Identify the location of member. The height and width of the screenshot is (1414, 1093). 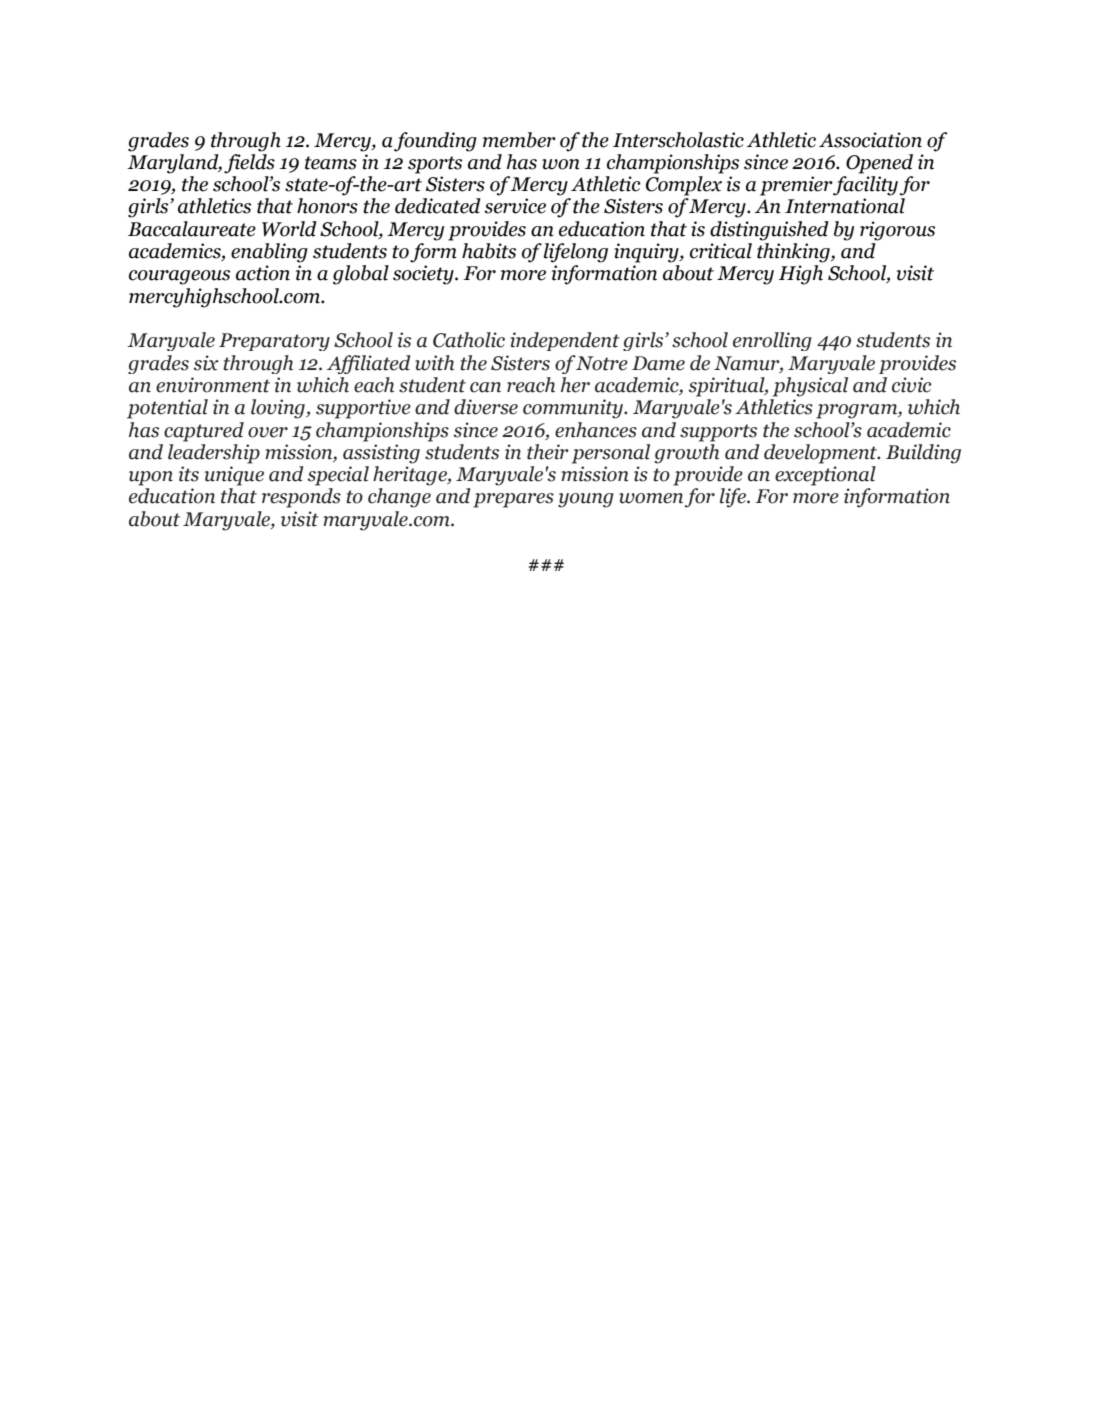
(519, 140).
